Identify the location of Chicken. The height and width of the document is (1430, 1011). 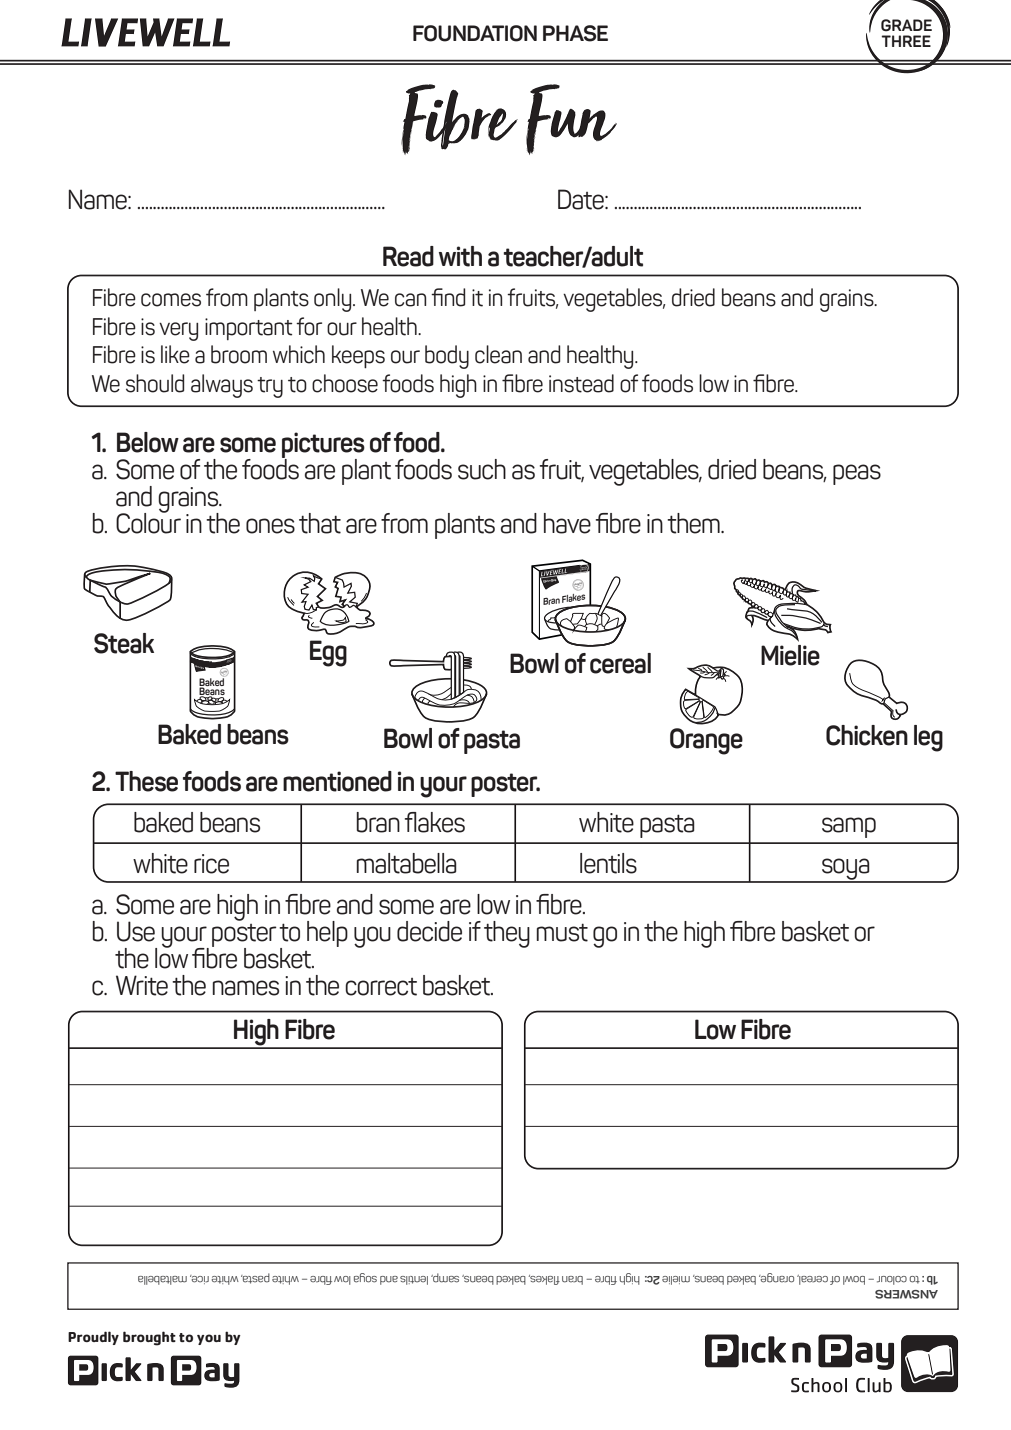
(867, 735).
